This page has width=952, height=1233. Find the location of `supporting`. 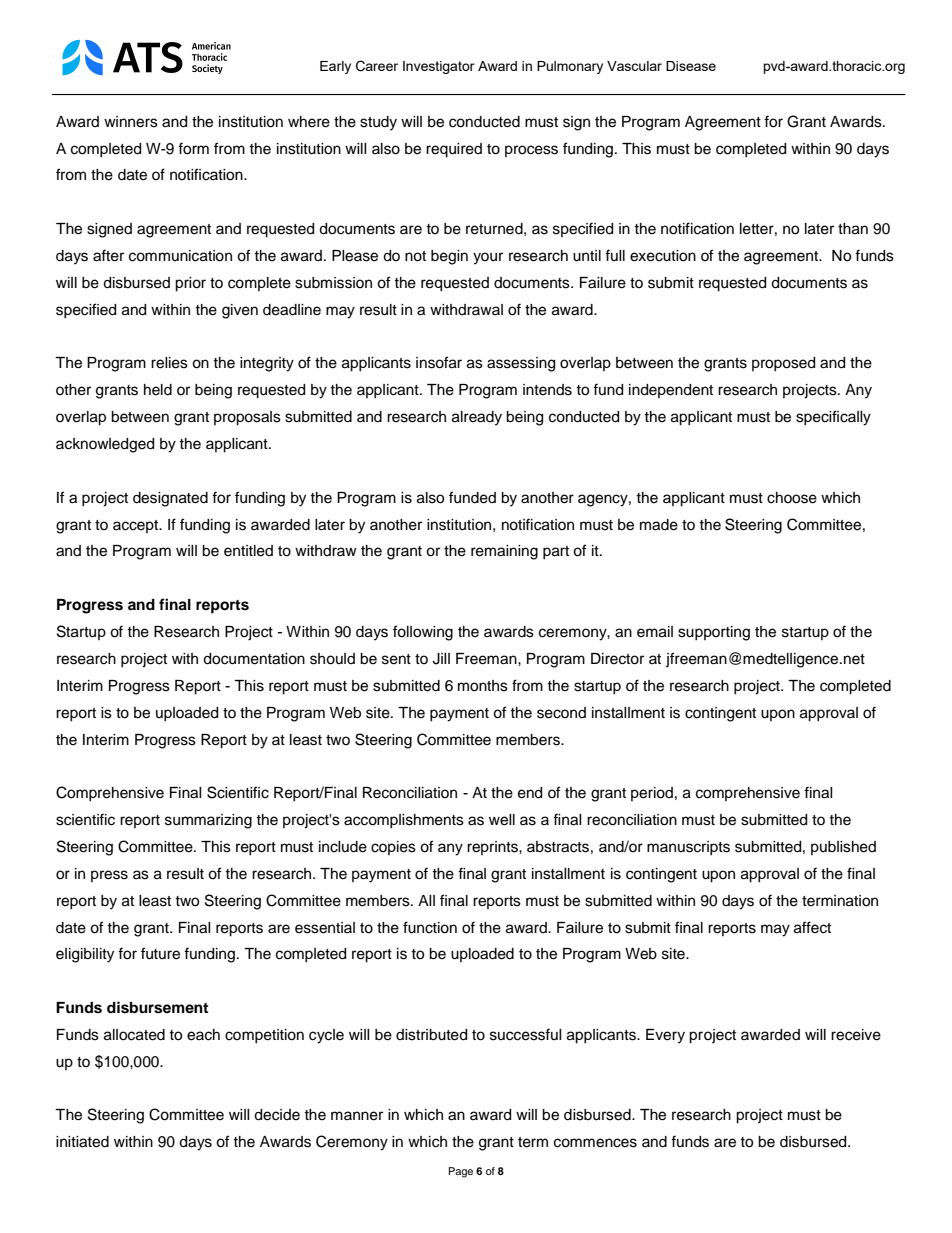

supporting is located at coordinates (714, 633).
